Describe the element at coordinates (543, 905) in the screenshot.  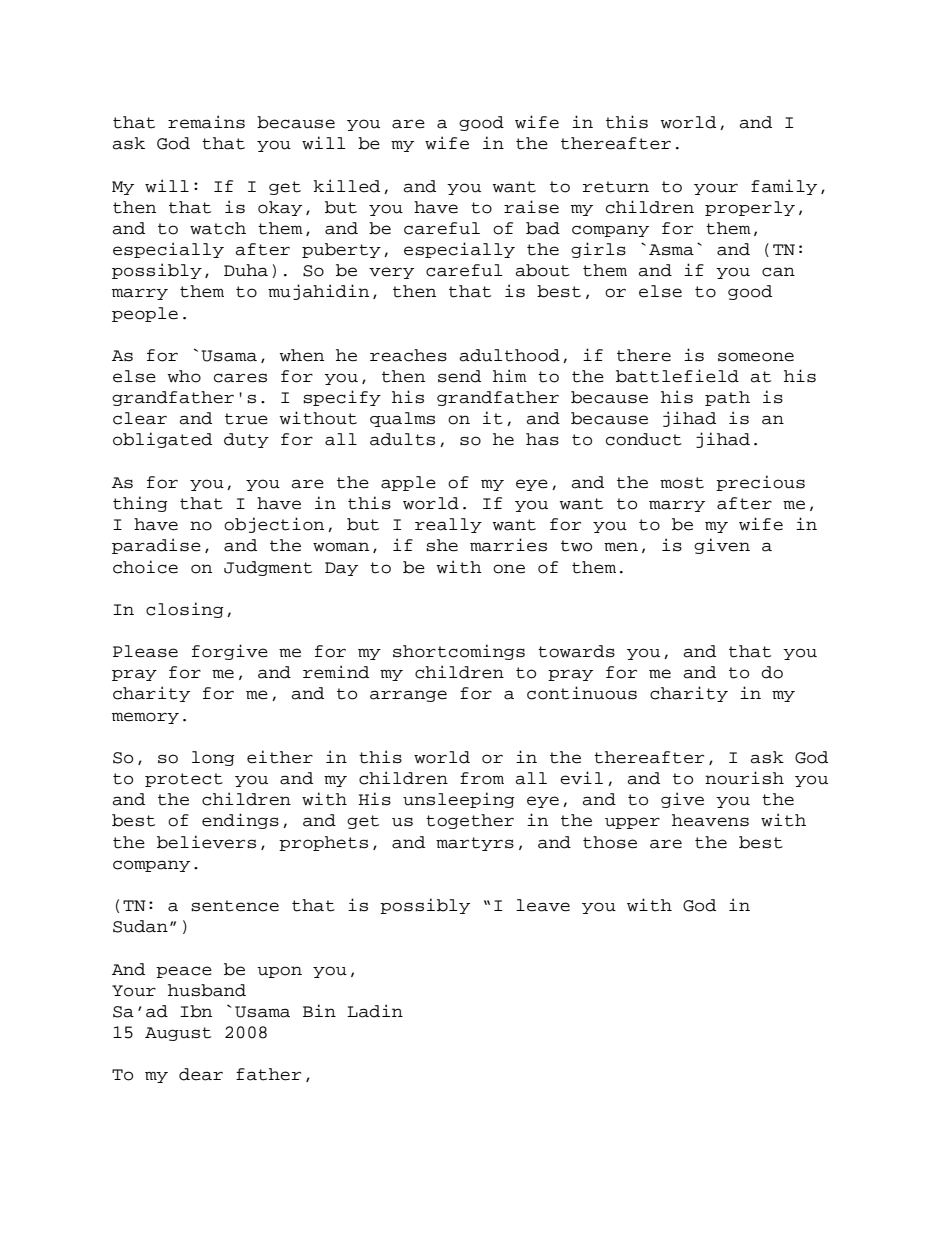
I see `leave` at that location.
